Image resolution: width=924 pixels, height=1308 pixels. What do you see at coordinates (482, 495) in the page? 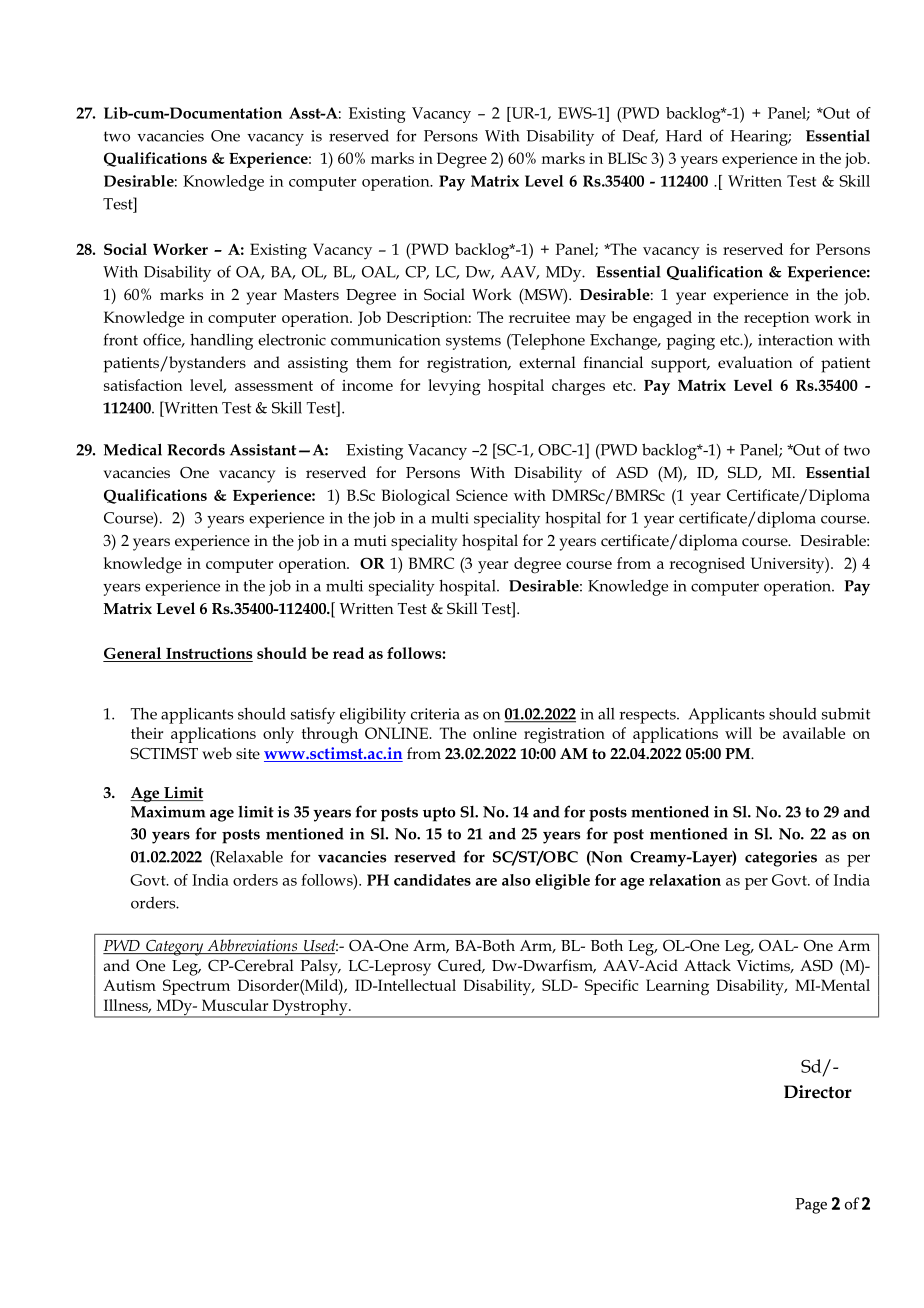
I see `Science` at bounding box center [482, 495].
